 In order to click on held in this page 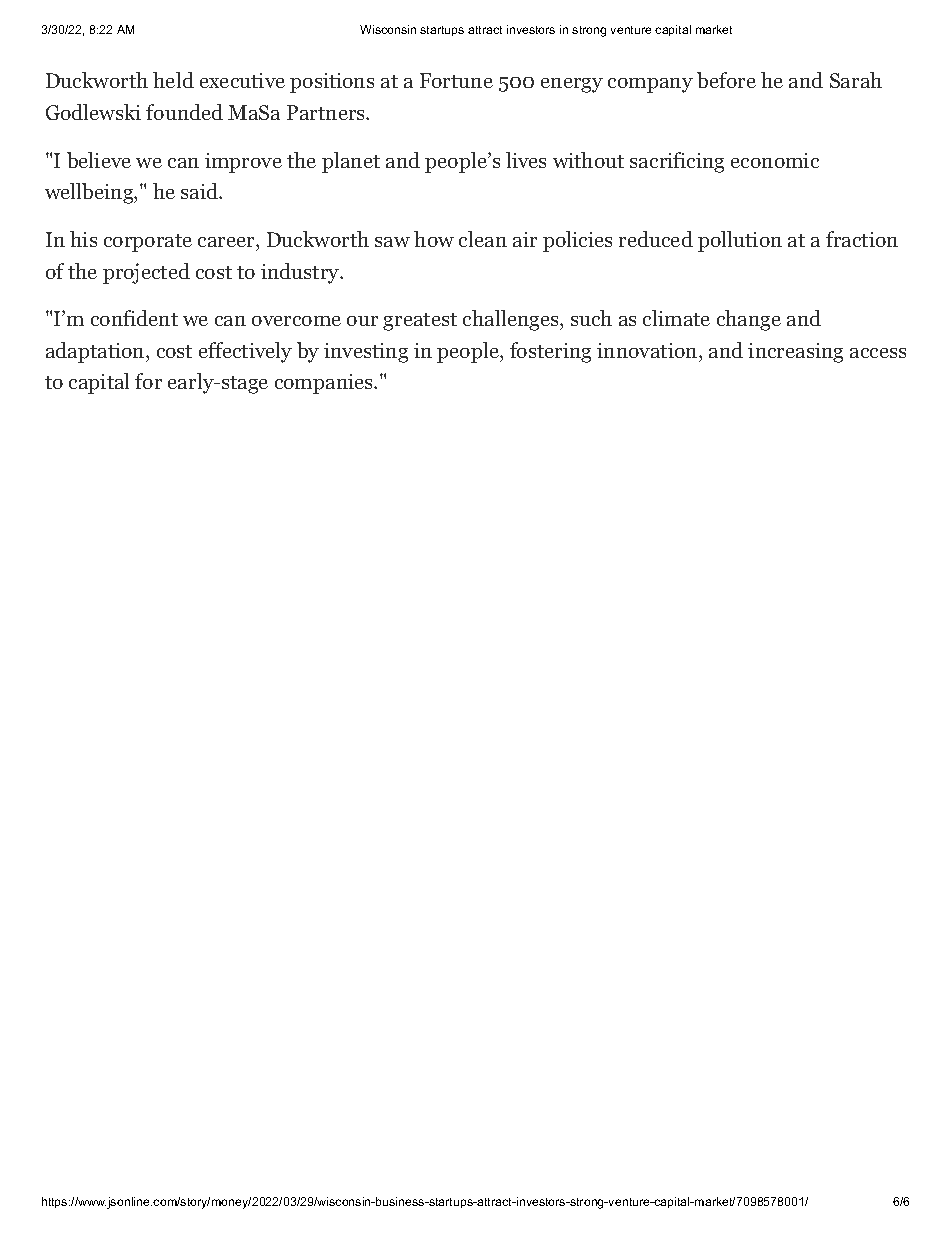, I will do `click(173, 80)`.
